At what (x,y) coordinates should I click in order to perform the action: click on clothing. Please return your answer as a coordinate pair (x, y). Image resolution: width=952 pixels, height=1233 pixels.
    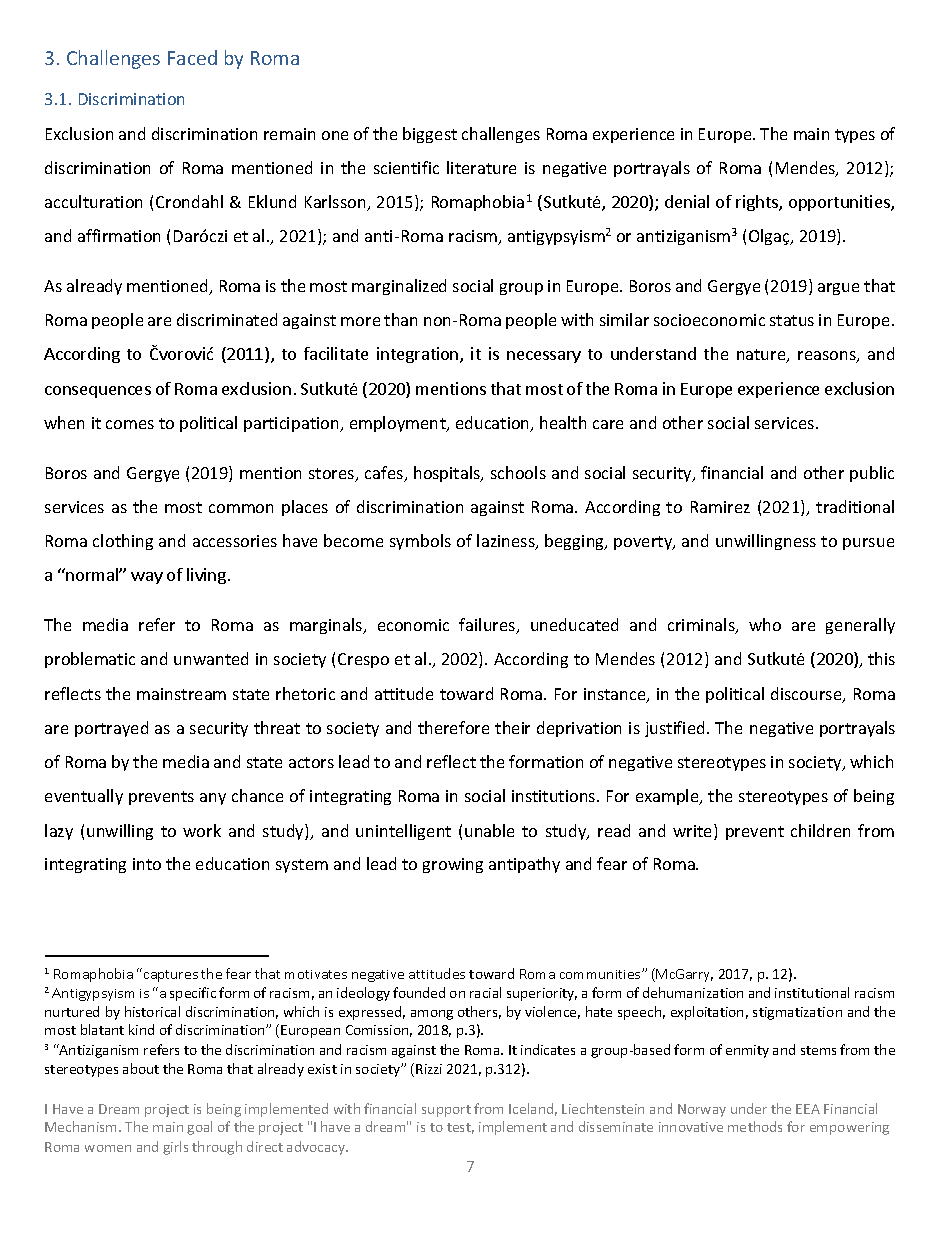
    Looking at the image, I should click on (123, 542).
